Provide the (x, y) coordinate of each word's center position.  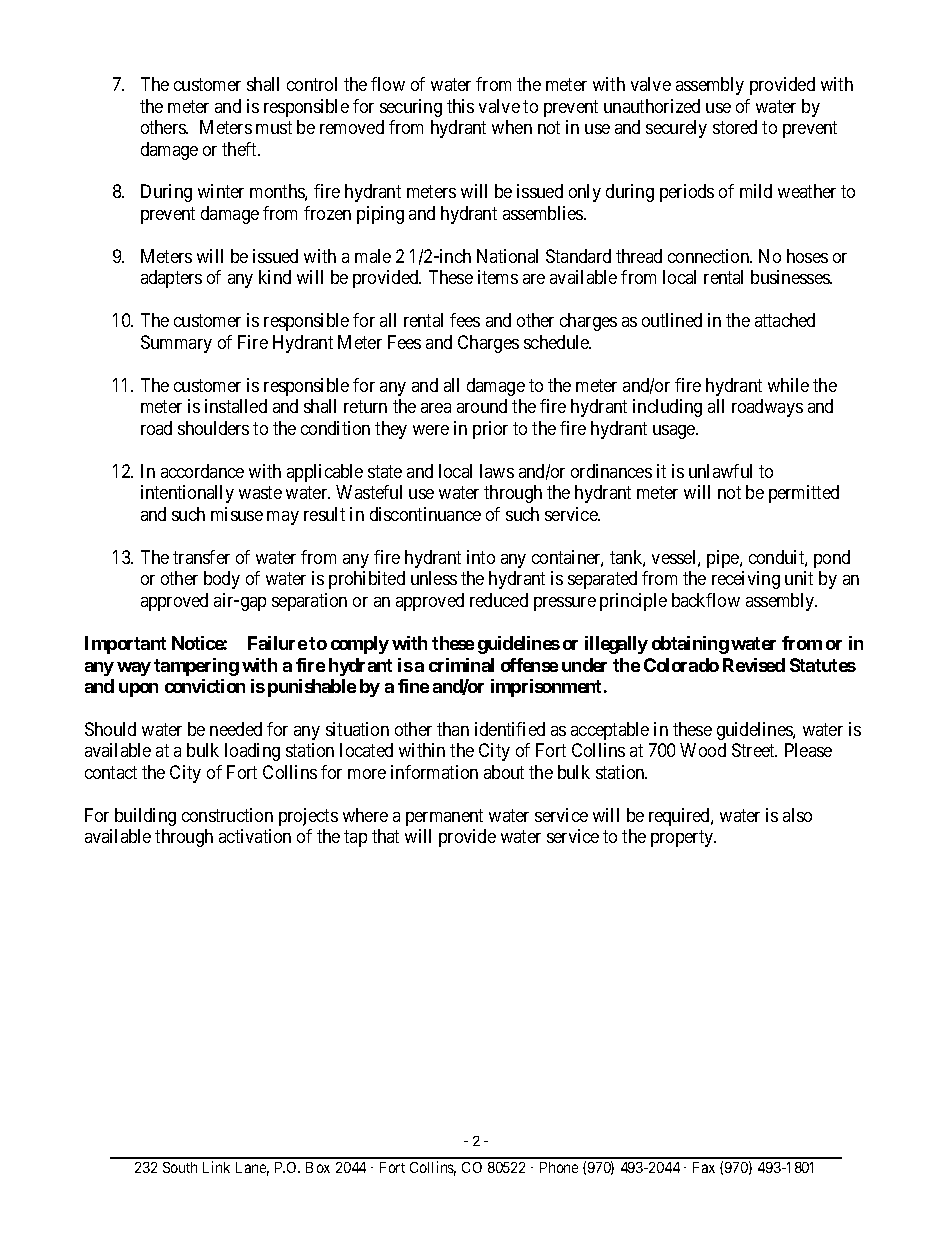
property (683, 838)
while (788, 385)
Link (216, 1167)
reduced (499, 600)
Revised (754, 665)
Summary (176, 344)
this (460, 106)
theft (241, 149)
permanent (444, 817)
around (482, 406)
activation (255, 836)
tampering (196, 667)
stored (735, 127)
